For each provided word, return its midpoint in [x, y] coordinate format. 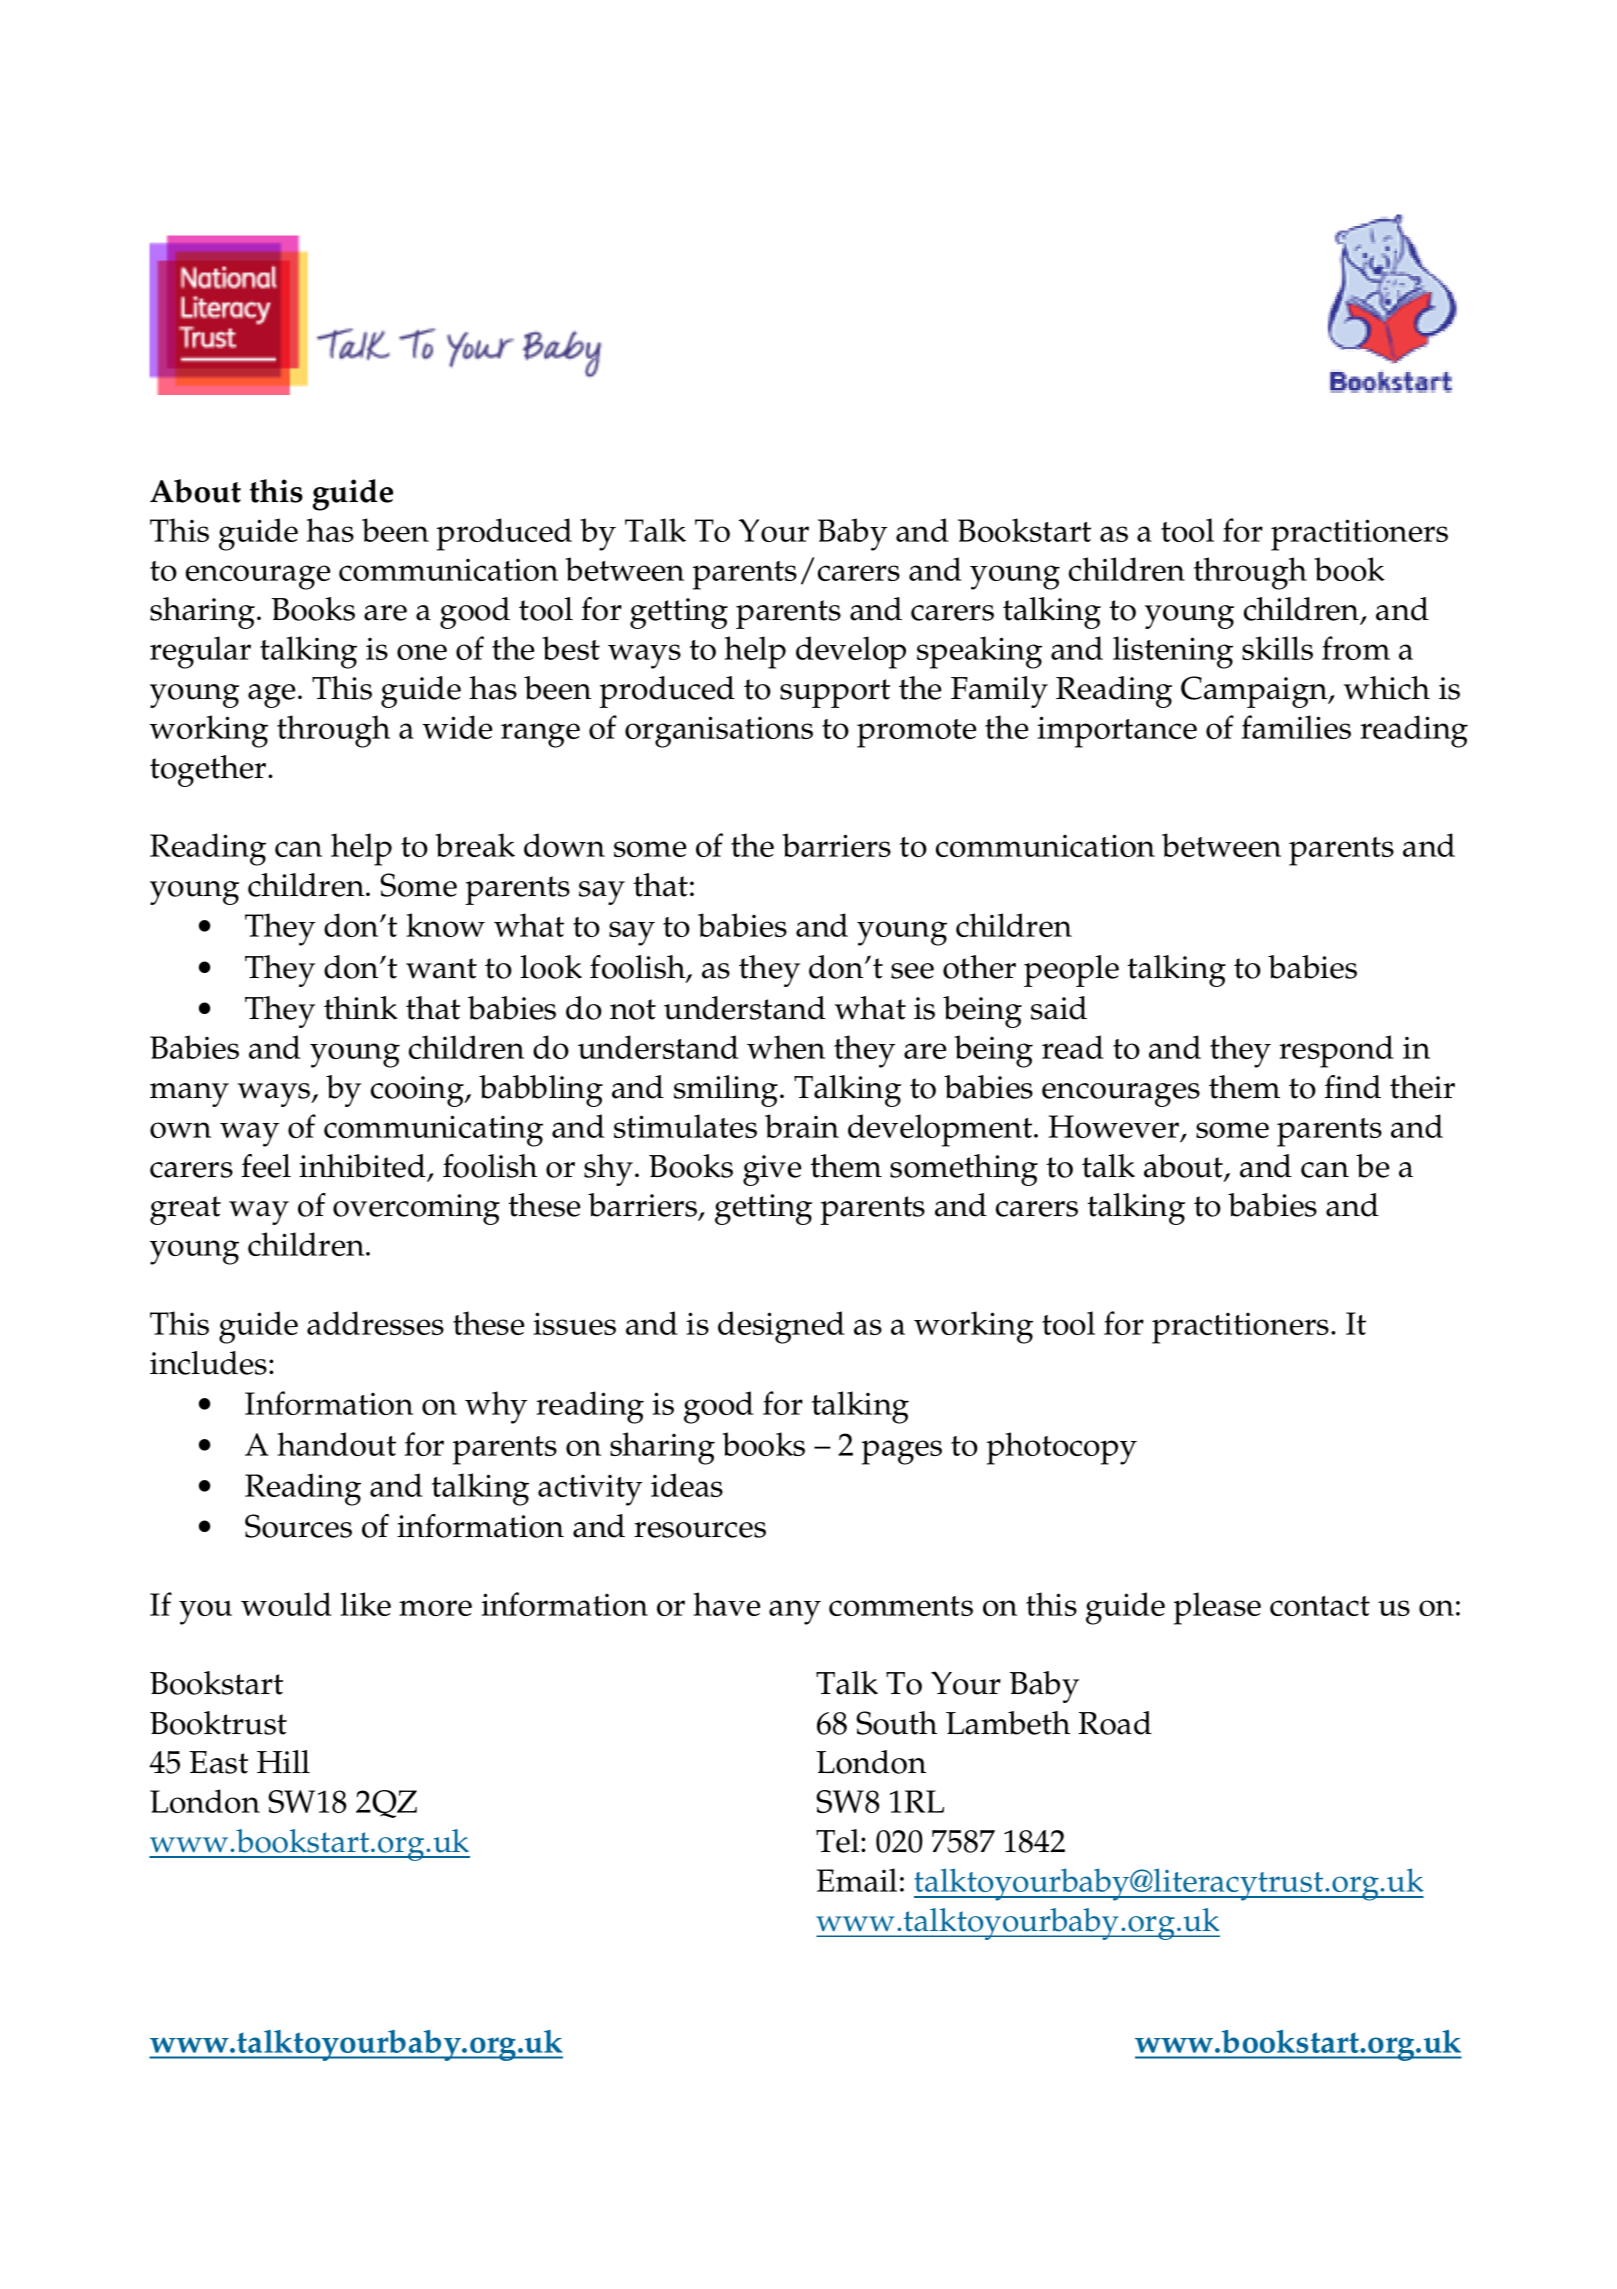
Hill [283, 1761]
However [1115, 1128]
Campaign [1255, 692]
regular [200, 652]
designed [781, 1327]
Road [1115, 1723]
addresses [375, 1323]
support [835, 693]
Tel [839, 1841]
